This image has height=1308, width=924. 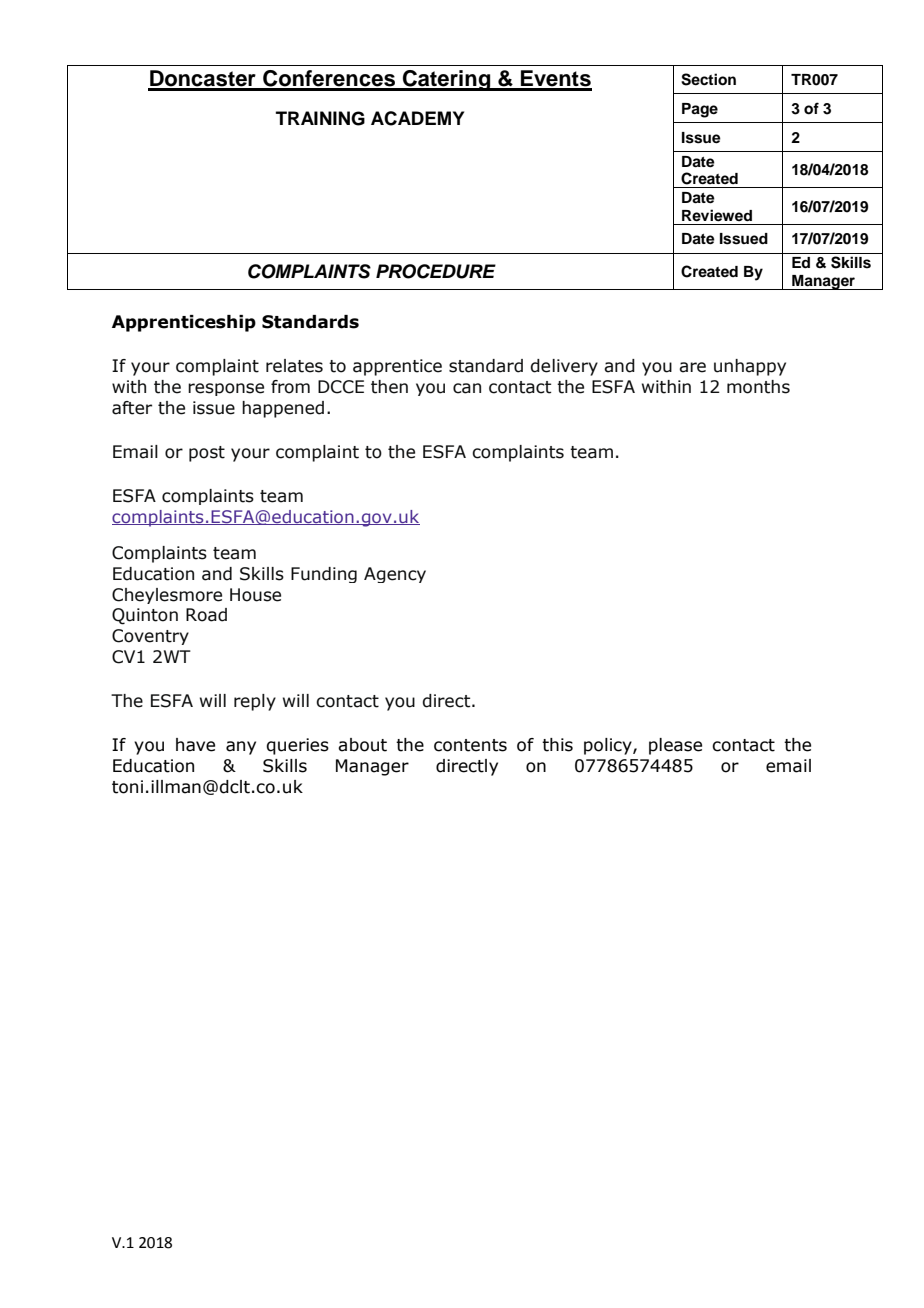 What do you see at coordinates (675, 746) in the image?
I see `please` at bounding box center [675, 746].
